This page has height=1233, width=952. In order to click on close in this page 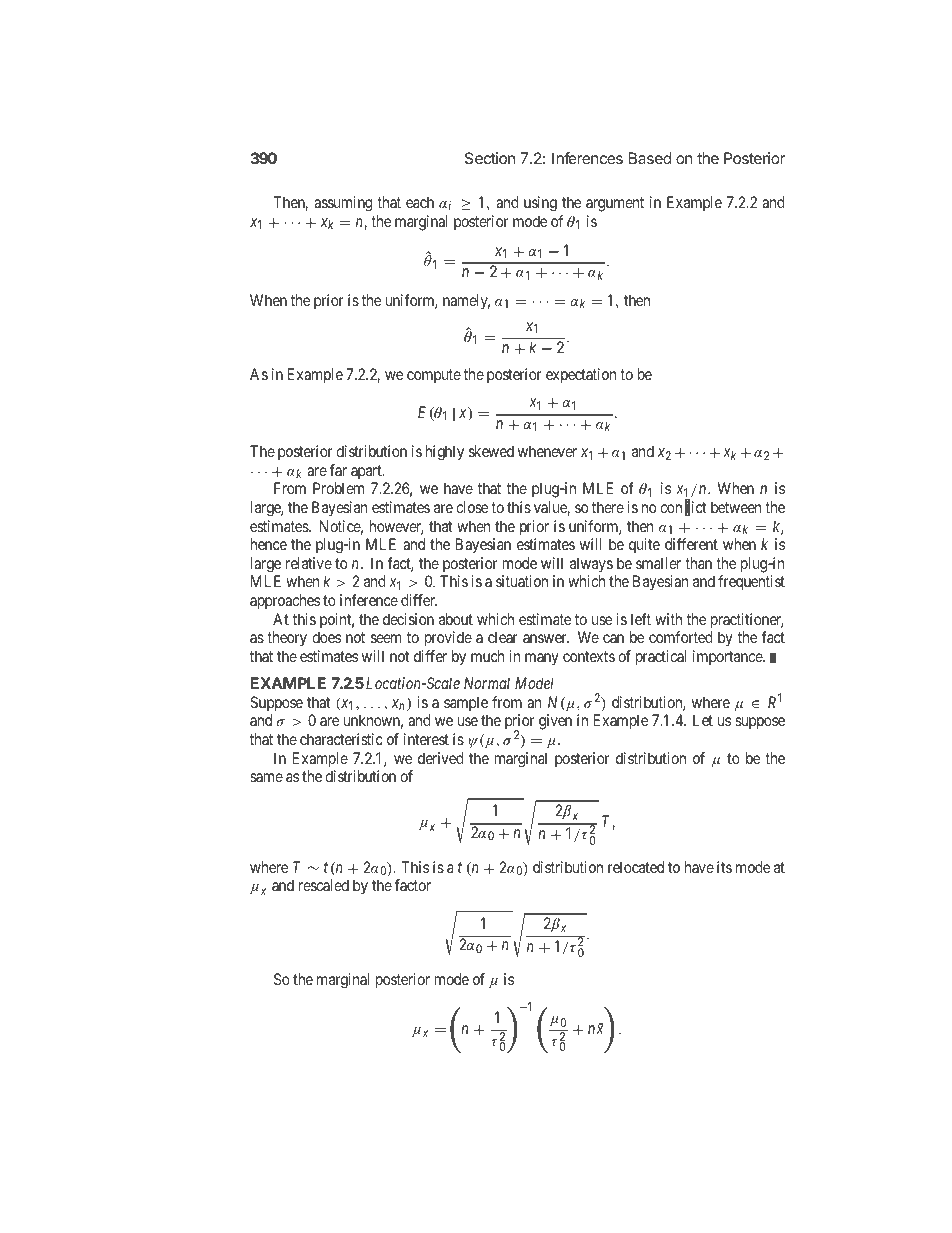, I will do `click(472, 507)`.
